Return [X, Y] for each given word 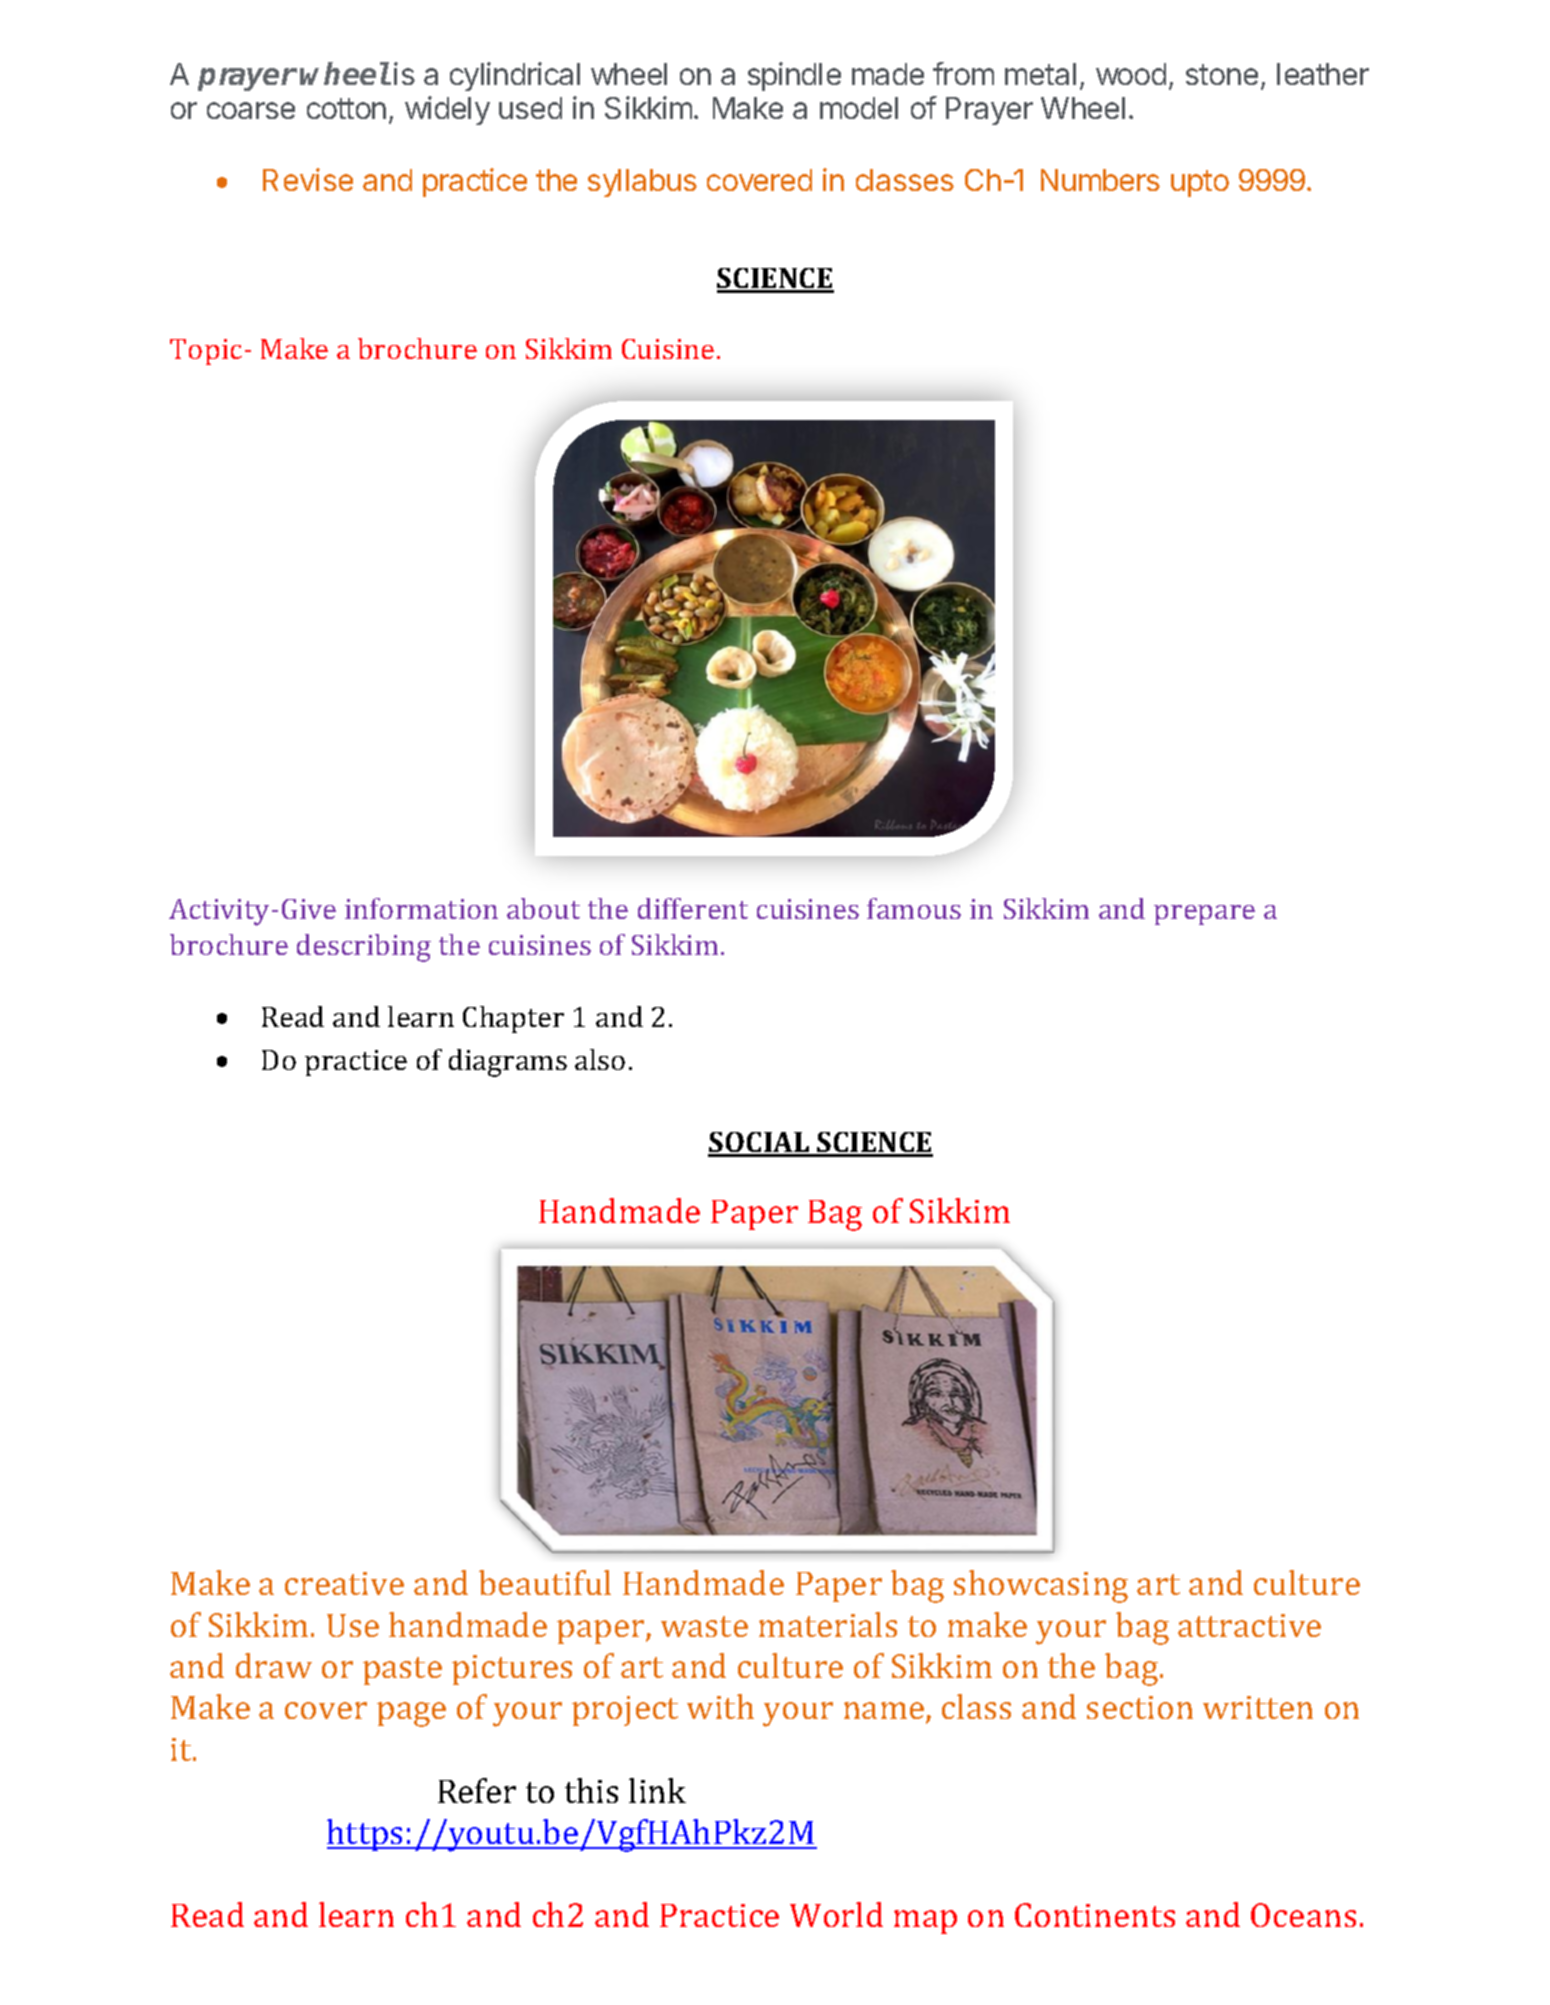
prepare [1204, 915]
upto [1200, 183]
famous [914, 908]
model [859, 108]
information [421, 908]
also [600, 1059]
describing [364, 948]
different [693, 908]
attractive [1249, 1625]
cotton [346, 108]
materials [828, 1624]
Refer [477, 1790]
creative [344, 1583]
